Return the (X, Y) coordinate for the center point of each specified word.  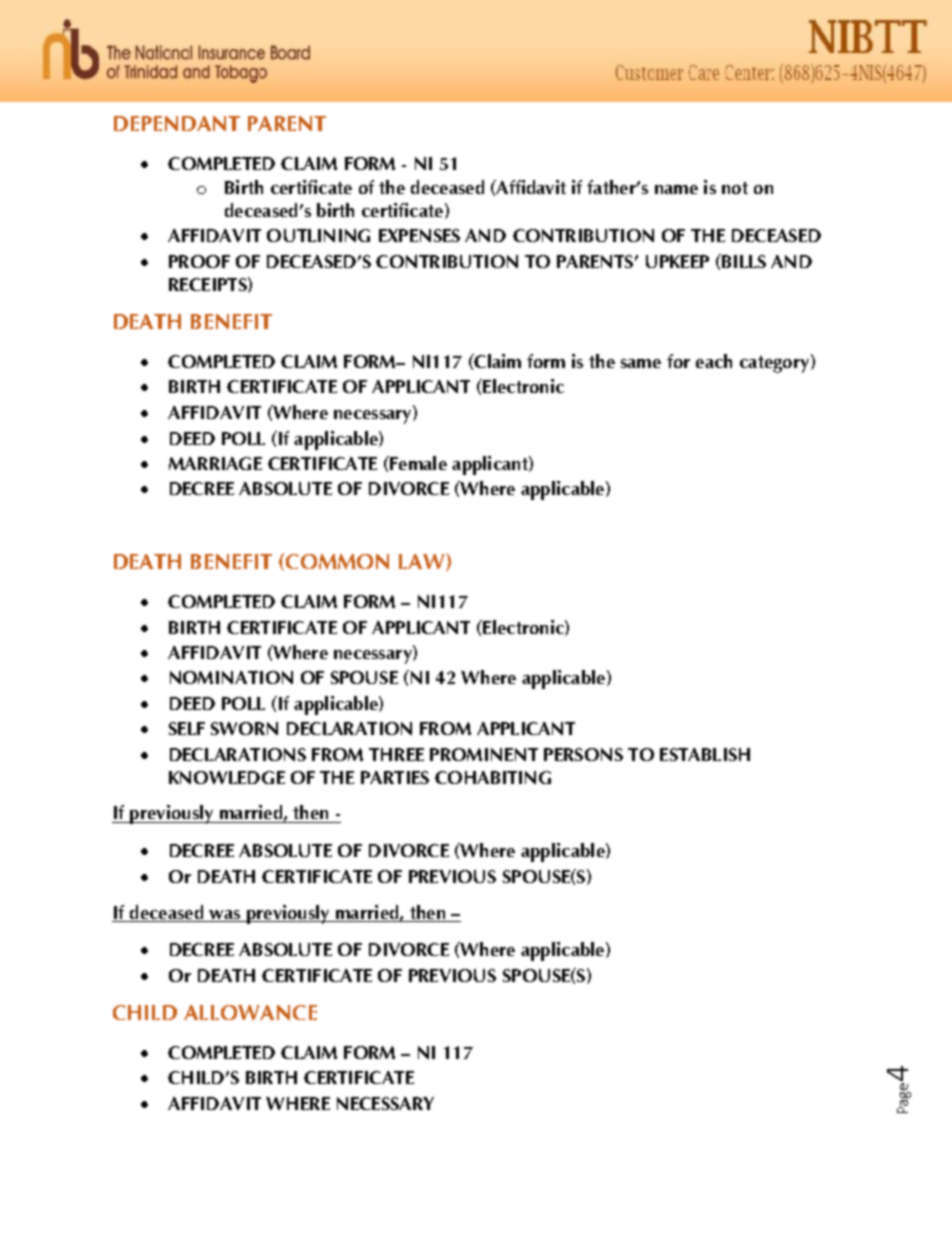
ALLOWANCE (250, 1012)
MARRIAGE (215, 463)
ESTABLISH (705, 754)
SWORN (244, 728)
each (714, 361)
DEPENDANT (177, 123)
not (735, 188)
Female (417, 463)
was (224, 914)
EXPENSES (419, 235)
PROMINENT (484, 754)
